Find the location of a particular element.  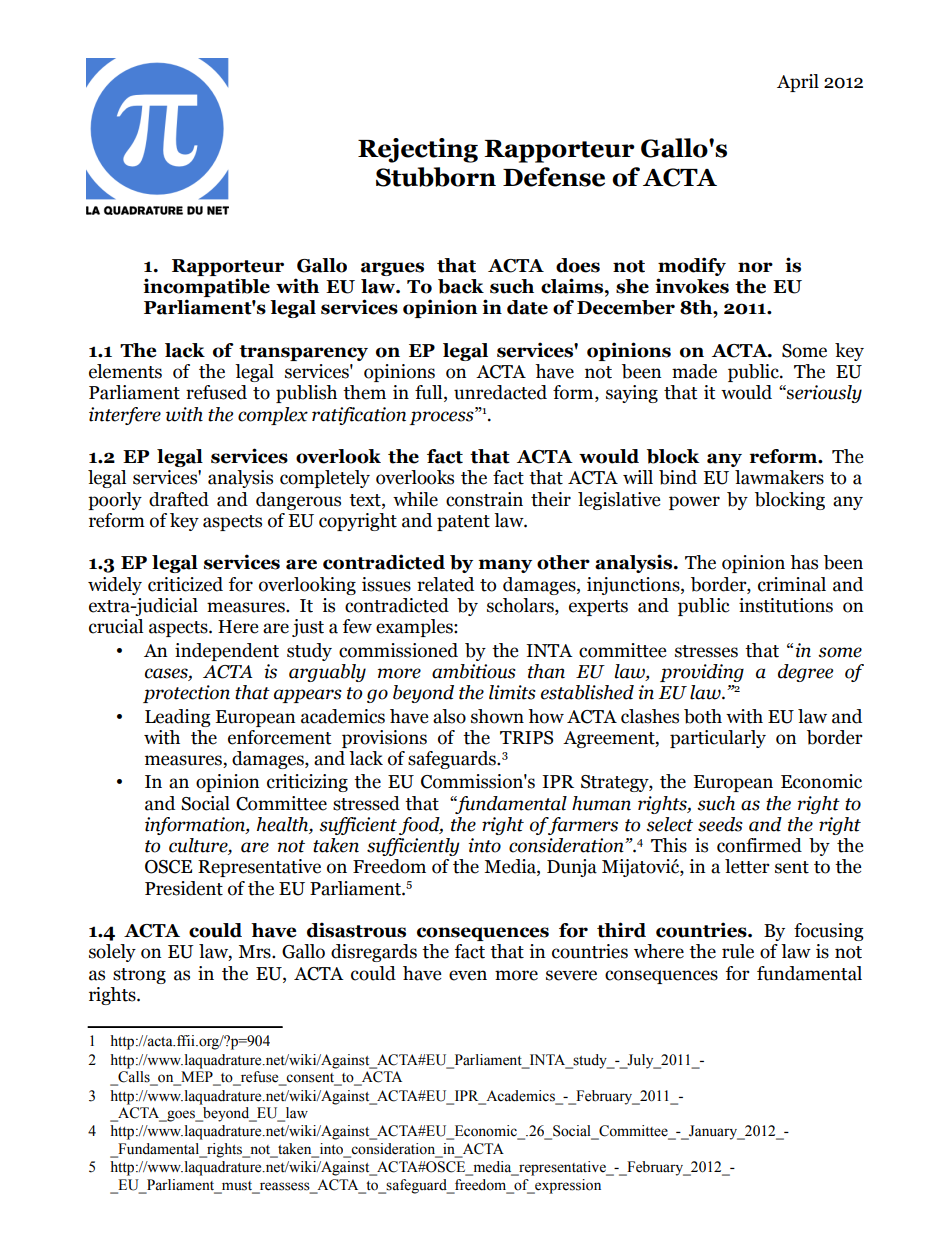

even is located at coordinates (468, 975).
